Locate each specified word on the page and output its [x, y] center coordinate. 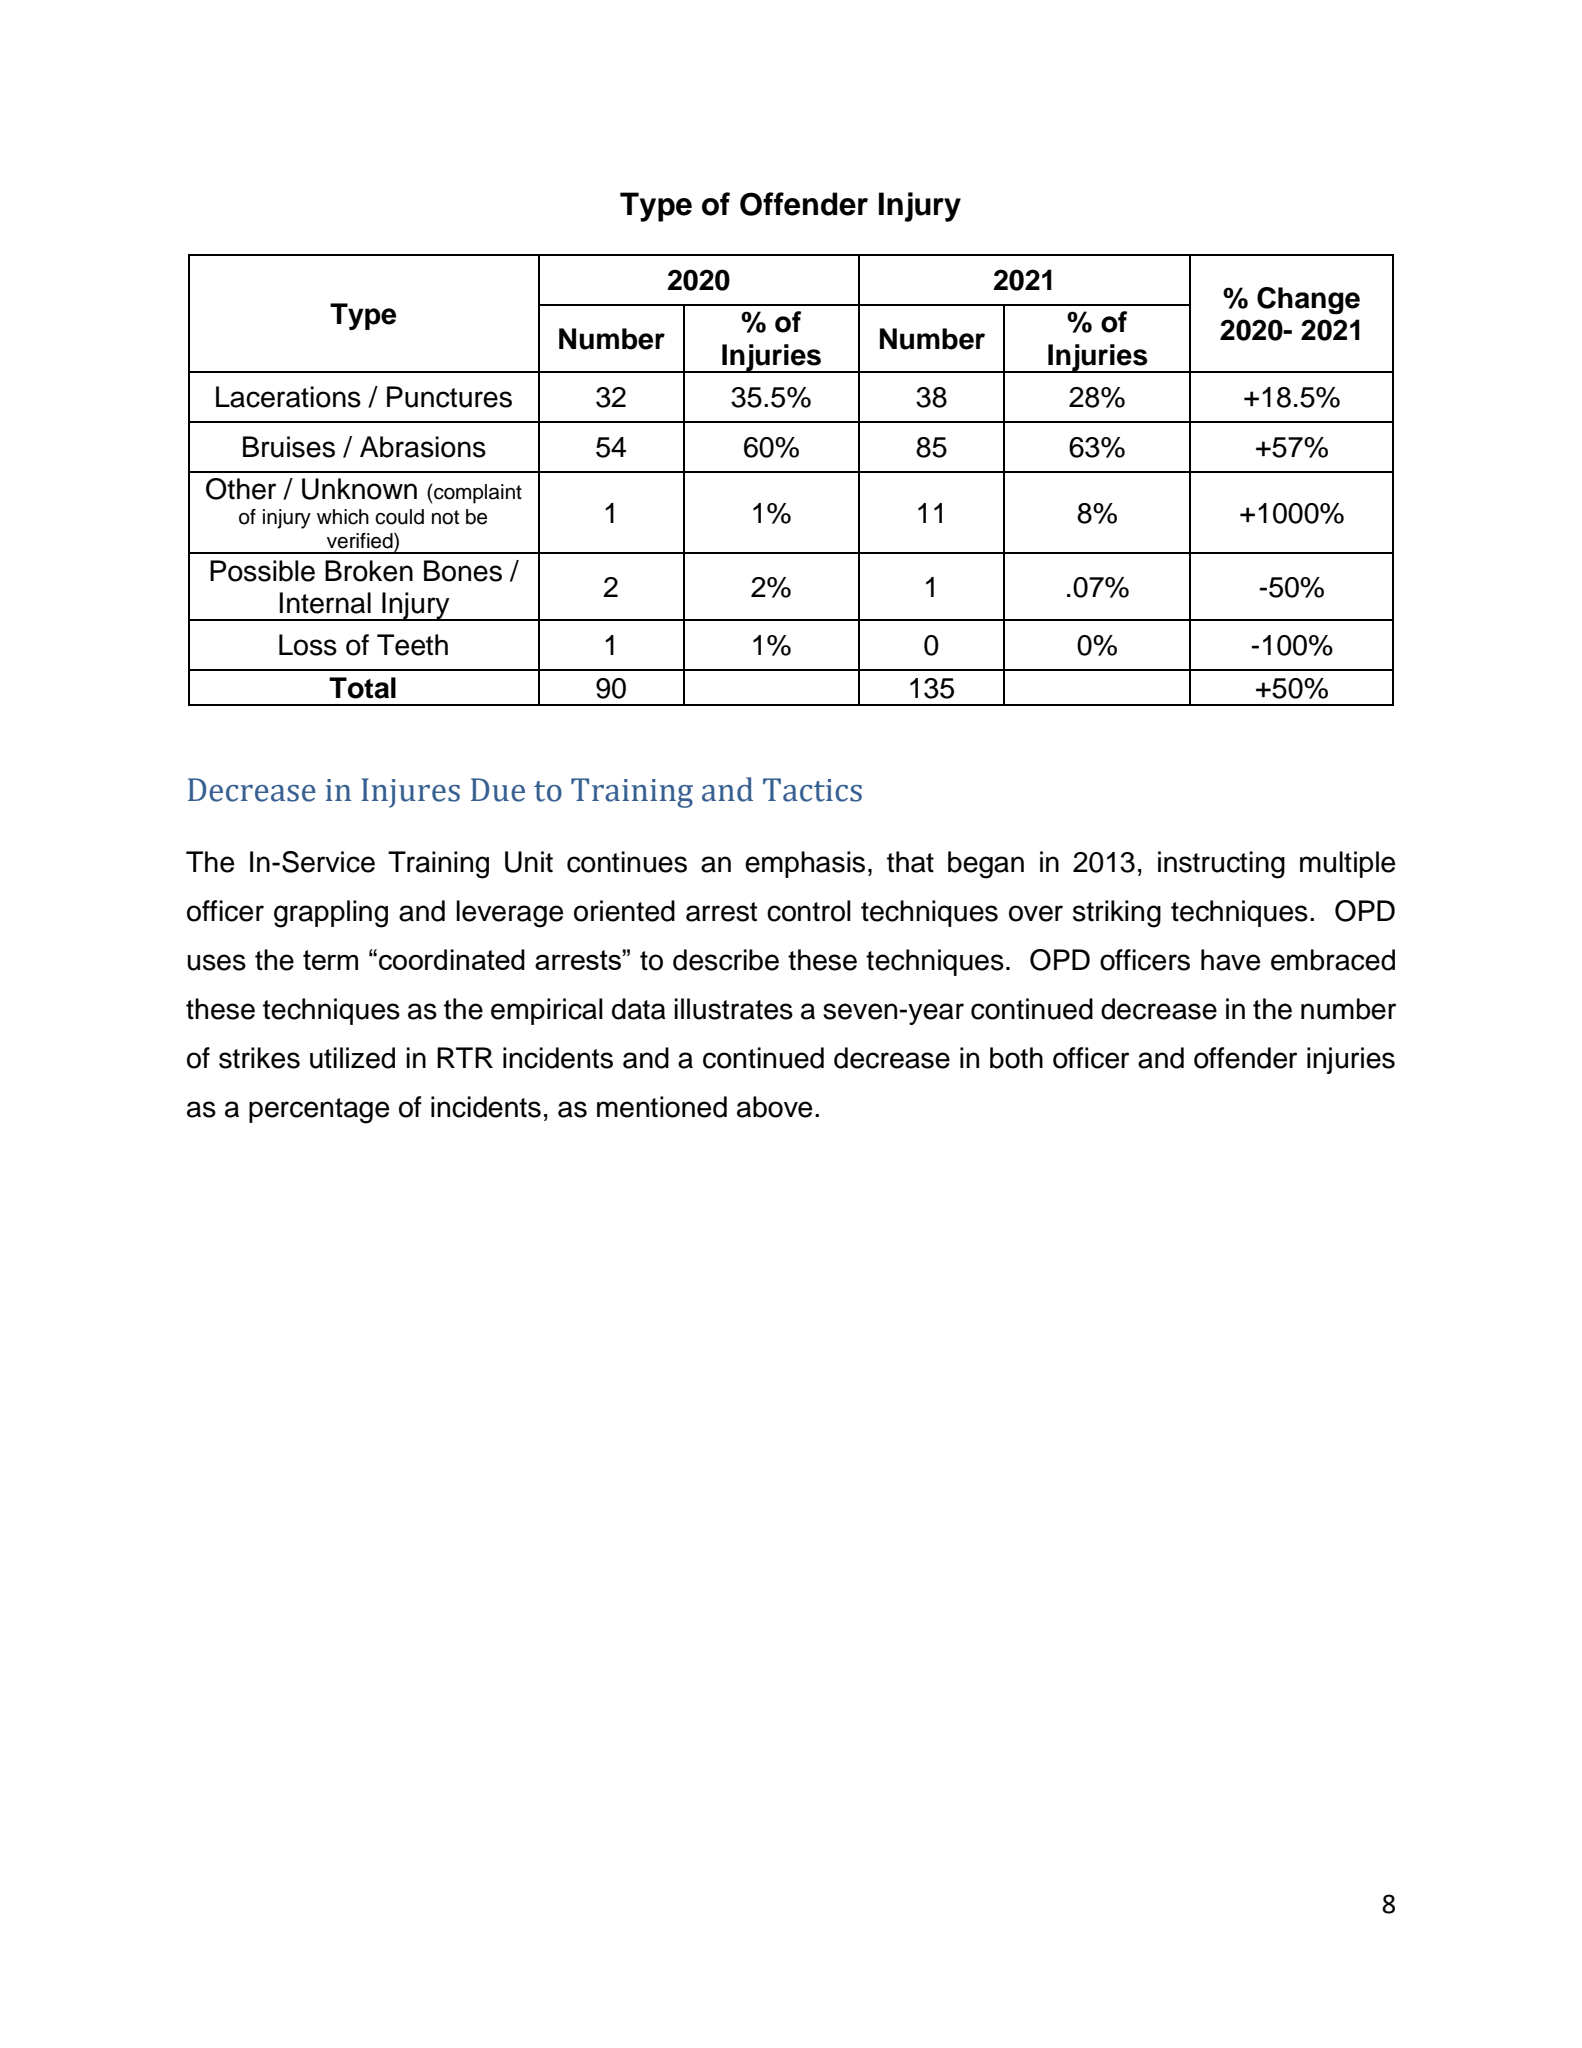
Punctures [449, 397]
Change [1308, 301]
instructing [1221, 865]
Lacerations [288, 397]
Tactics [812, 790]
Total [362, 688]
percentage [319, 1111]
